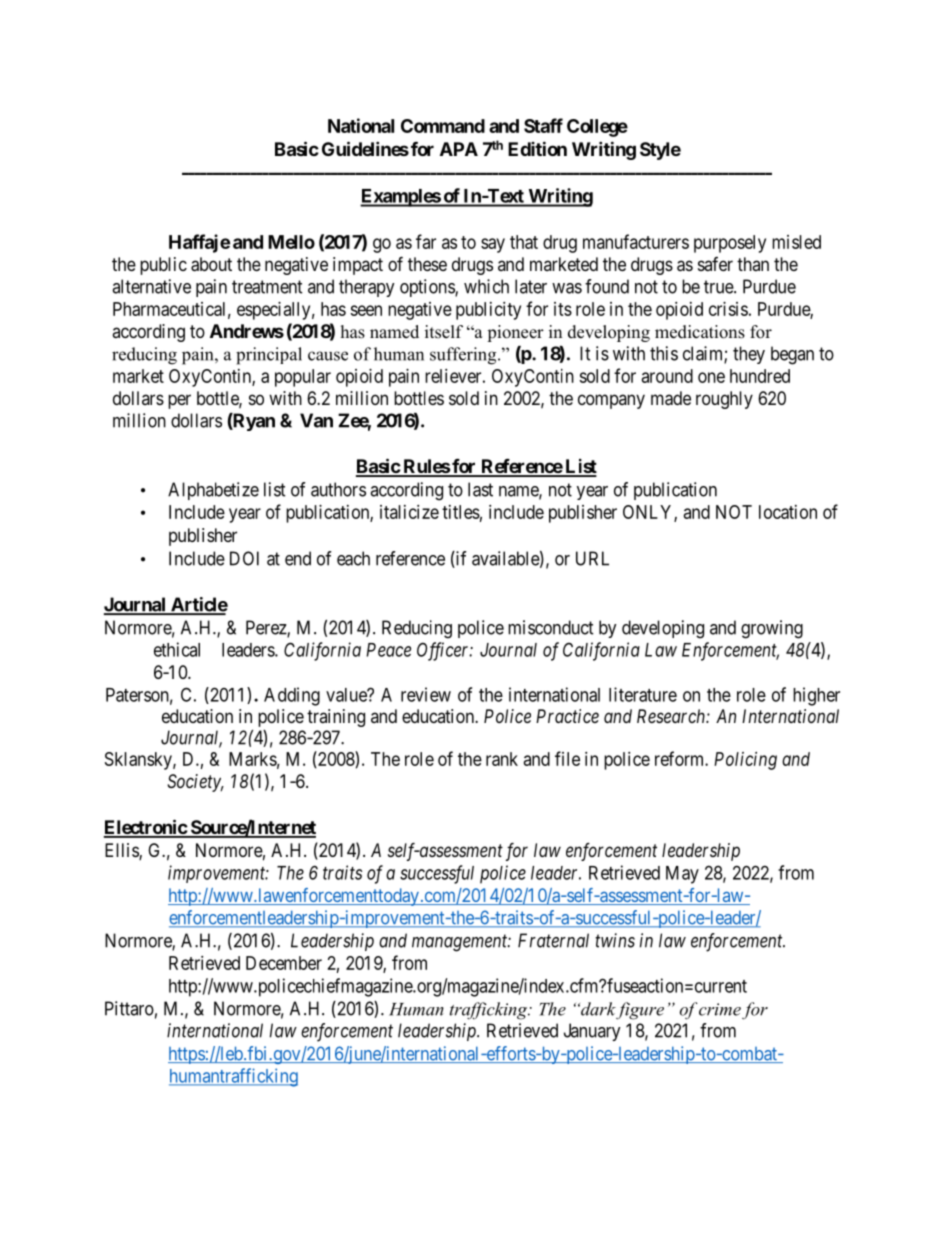 The height and width of the screenshot is (1233, 952). Describe the element at coordinates (292, 696) in the screenshot. I see `Adding` at that location.
